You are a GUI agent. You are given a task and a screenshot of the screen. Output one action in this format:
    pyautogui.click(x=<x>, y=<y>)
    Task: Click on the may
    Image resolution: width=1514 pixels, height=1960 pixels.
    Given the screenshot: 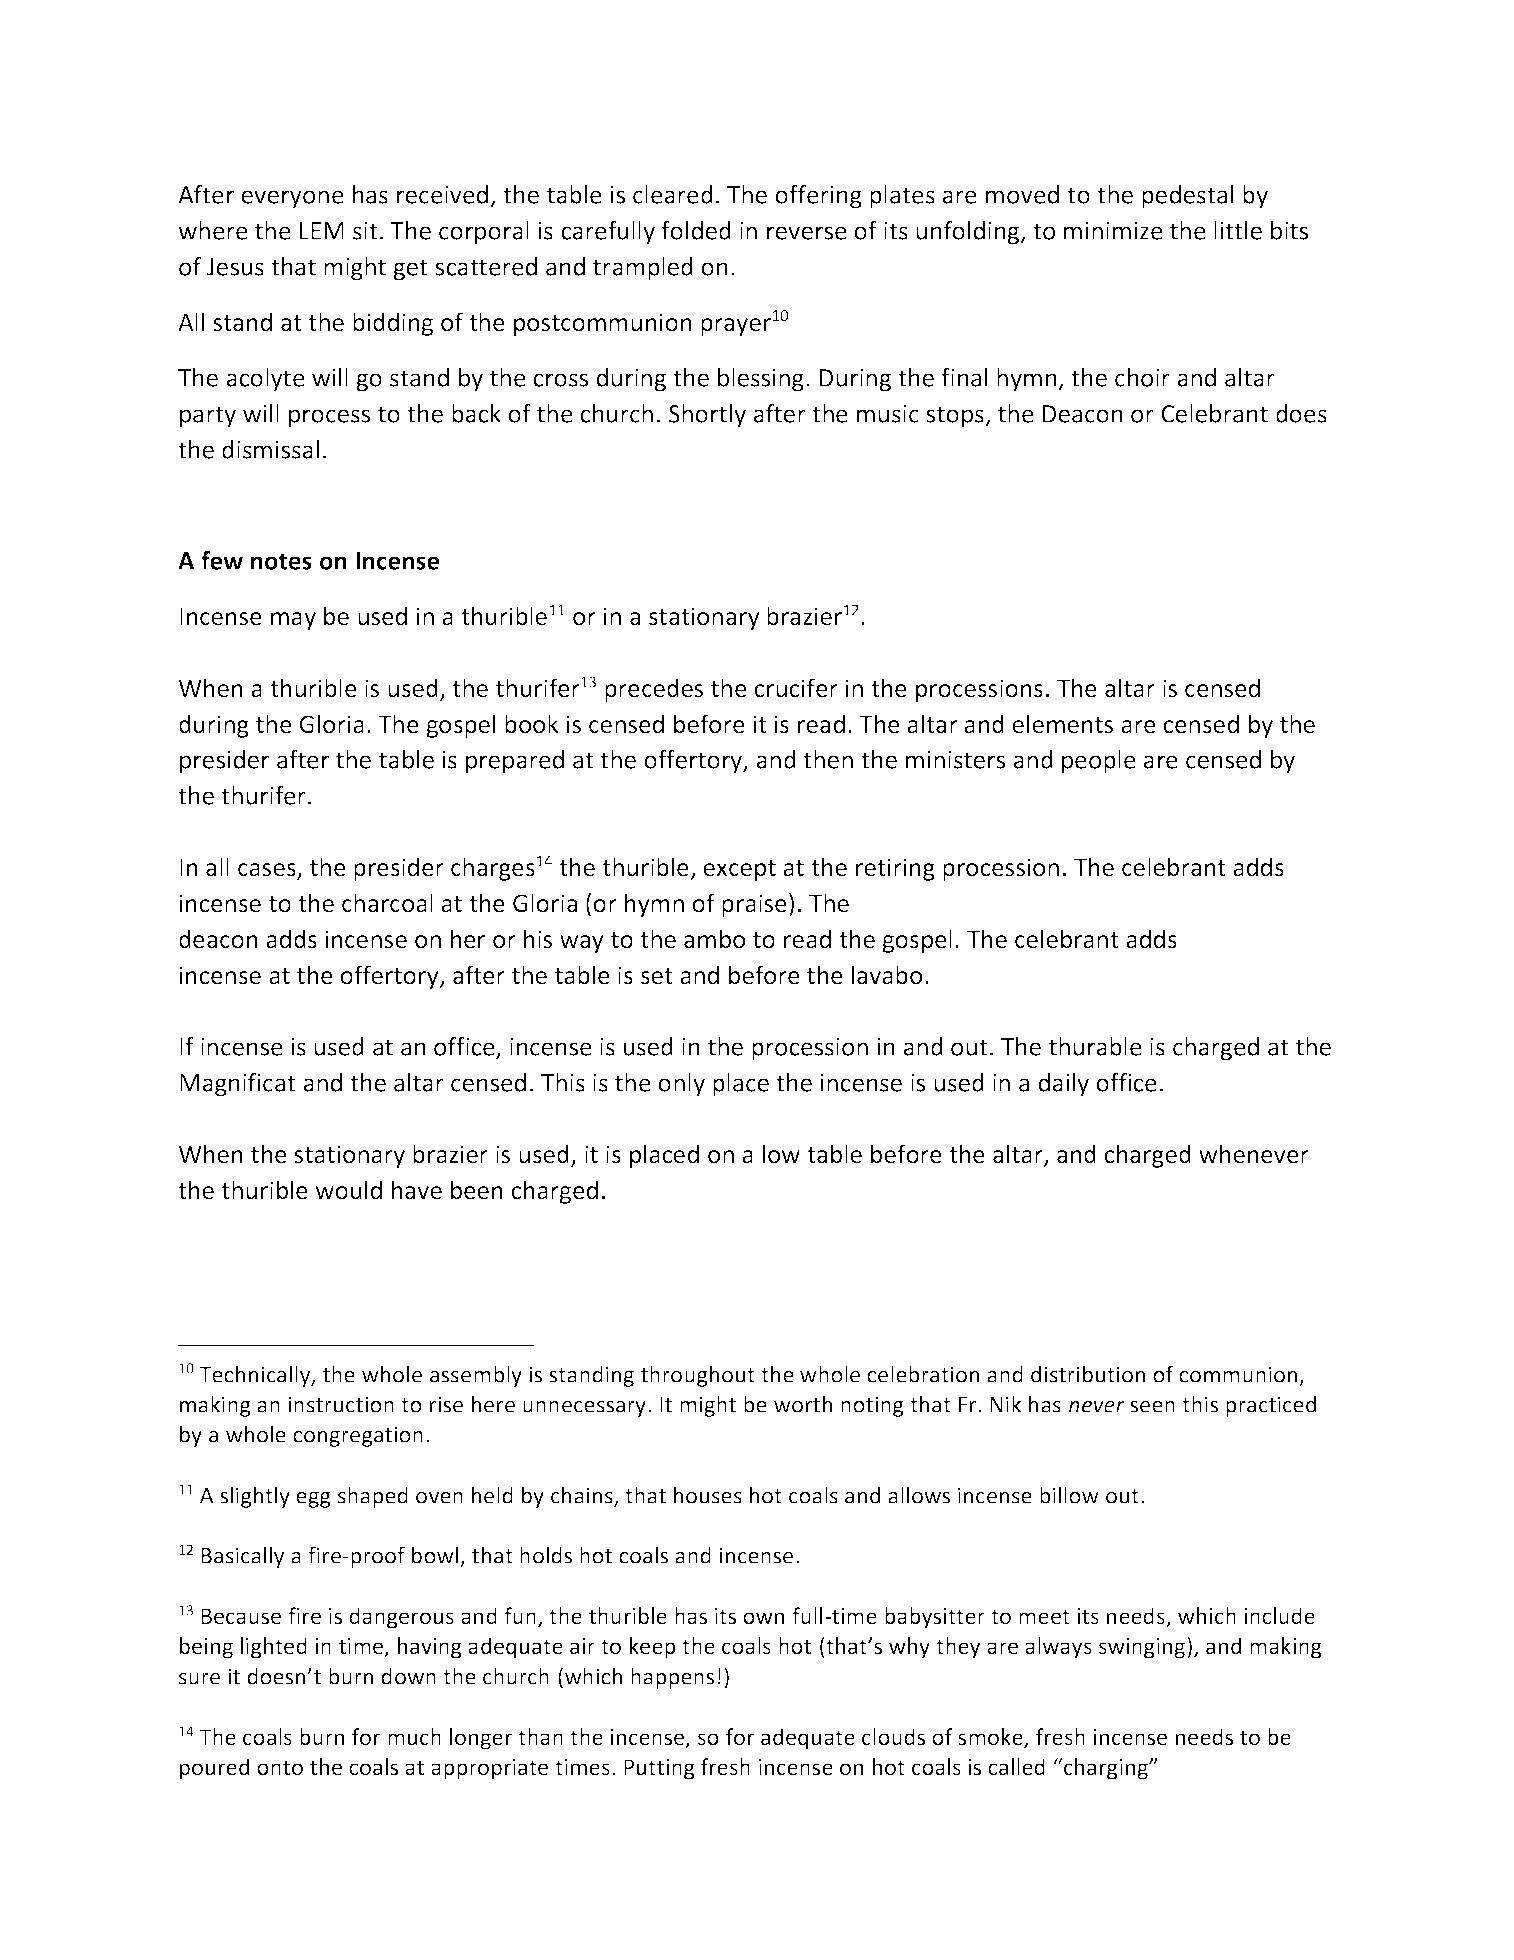 What is the action you would take?
    pyautogui.click(x=293, y=621)
